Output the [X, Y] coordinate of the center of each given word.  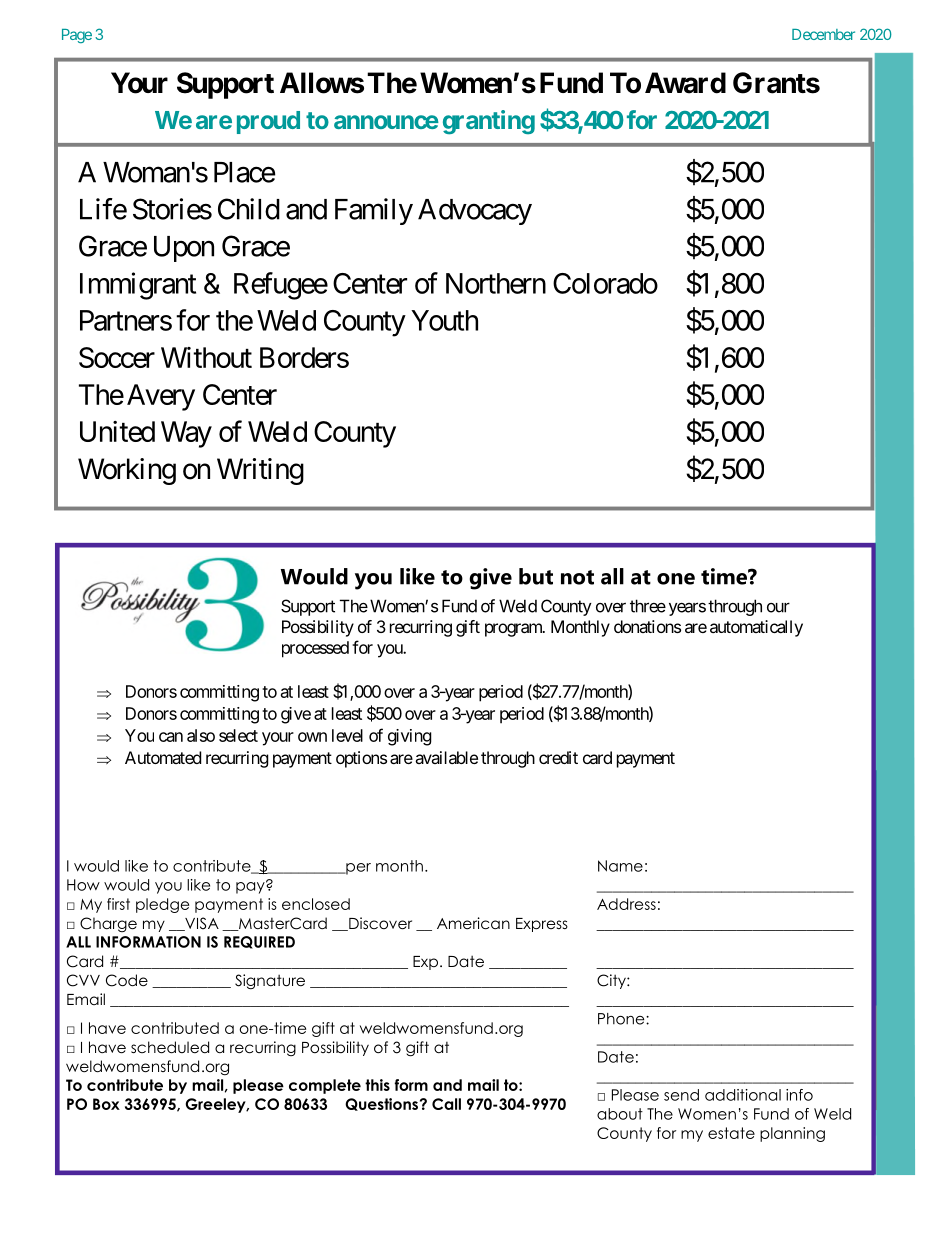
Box [106, 1104]
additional [743, 1095]
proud [268, 122]
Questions [381, 1104]
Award [685, 83]
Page [77, 36]
